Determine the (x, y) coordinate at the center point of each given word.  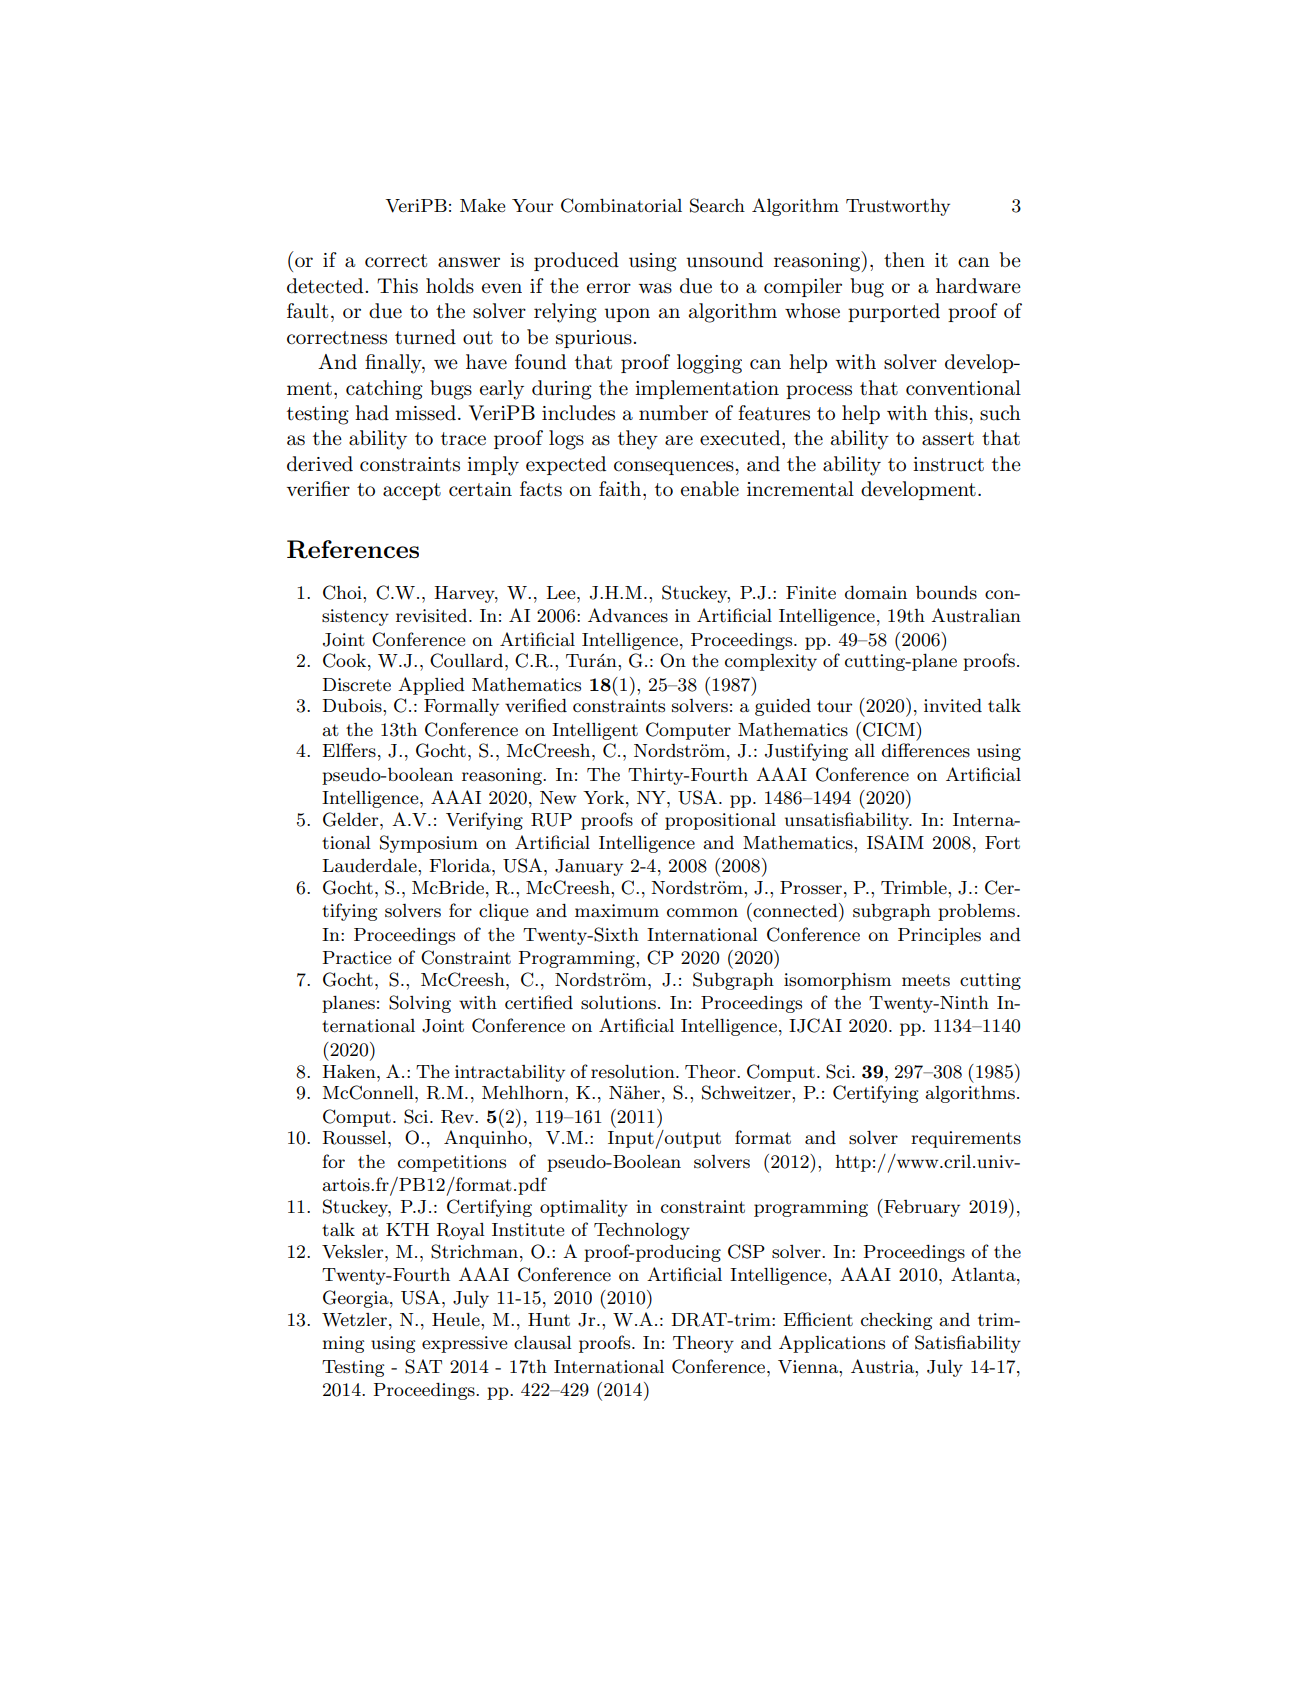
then (904, 260)
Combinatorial (621, 205)
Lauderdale (370, 865)
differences (926, 750)
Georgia (357, 1299)
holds (450, 286)
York (605, 797)
